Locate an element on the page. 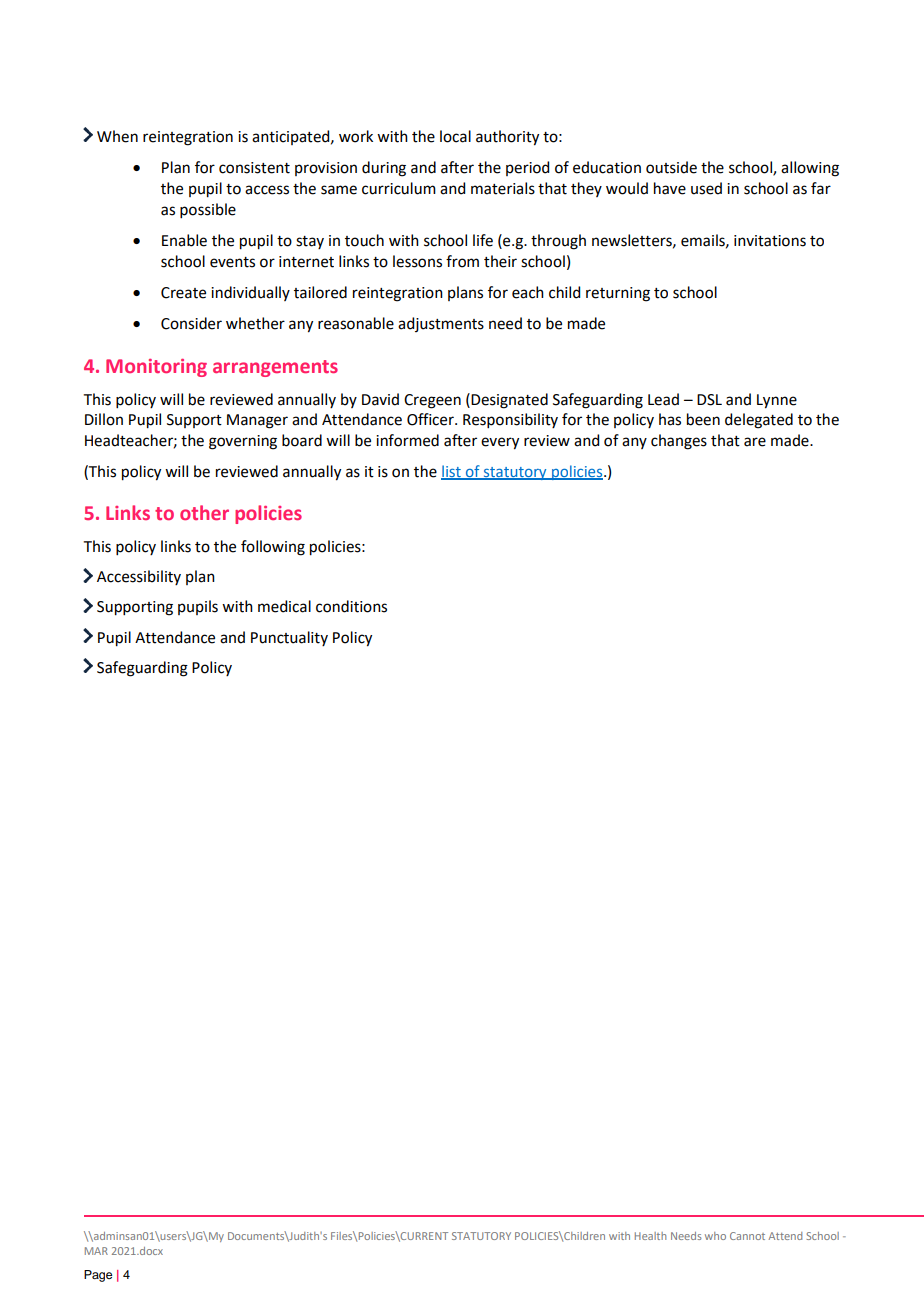 Image resolution: width=924 pixels, height=1309 pixels. possible is located at coordinates (208, 210).
